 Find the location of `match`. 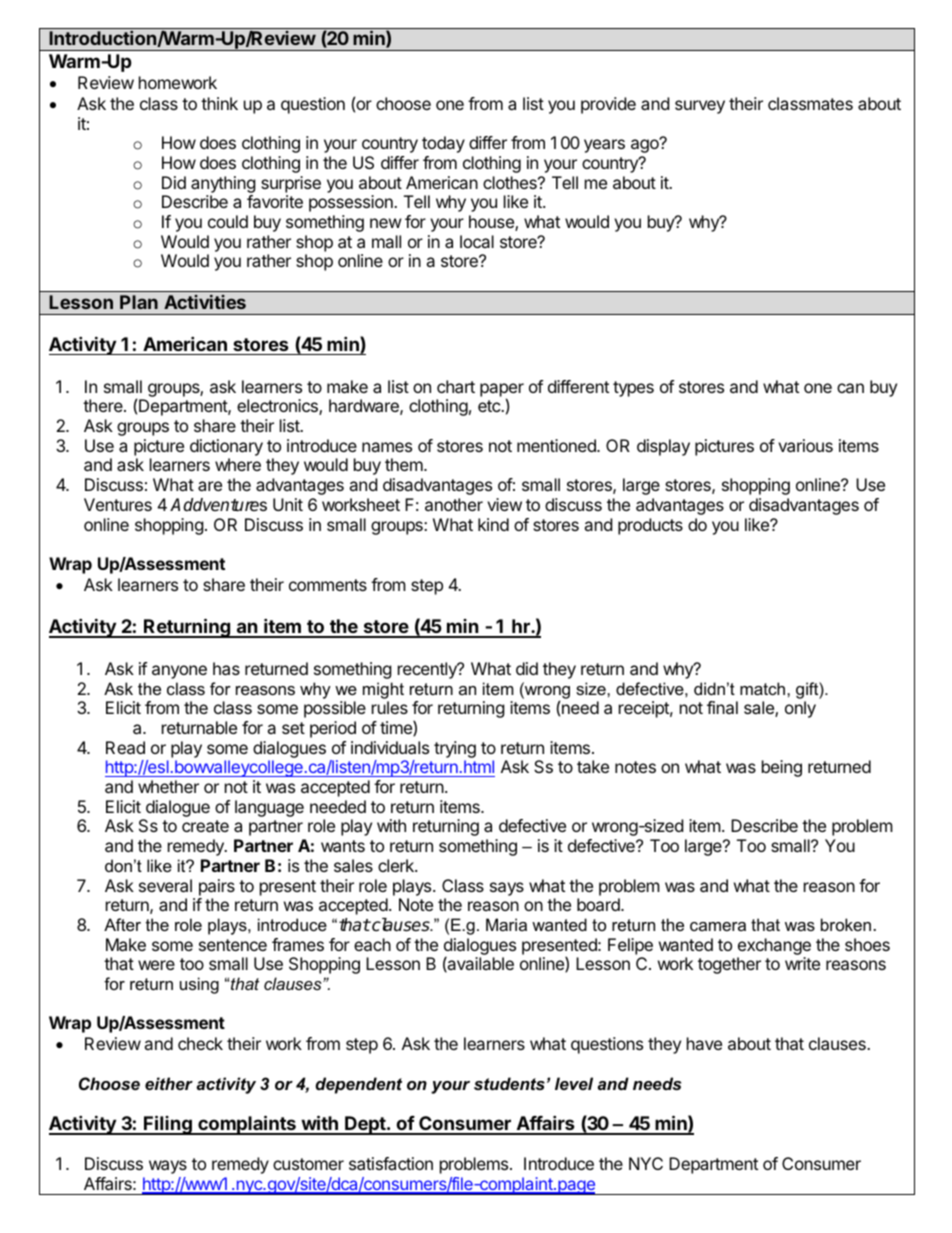

match is located at coordinates (764, 688).
